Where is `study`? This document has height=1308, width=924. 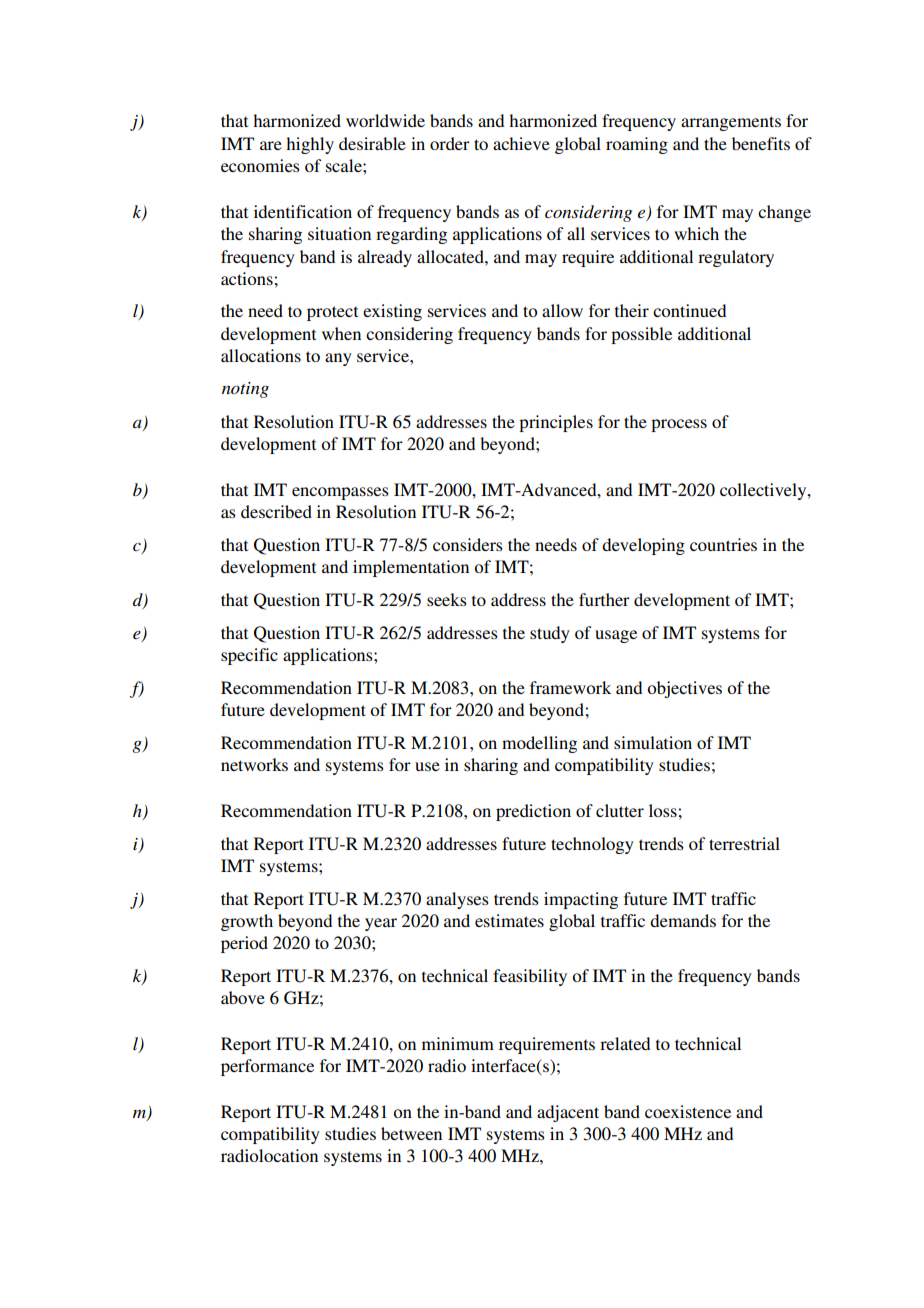
study is located at coordinates (550, 634).
